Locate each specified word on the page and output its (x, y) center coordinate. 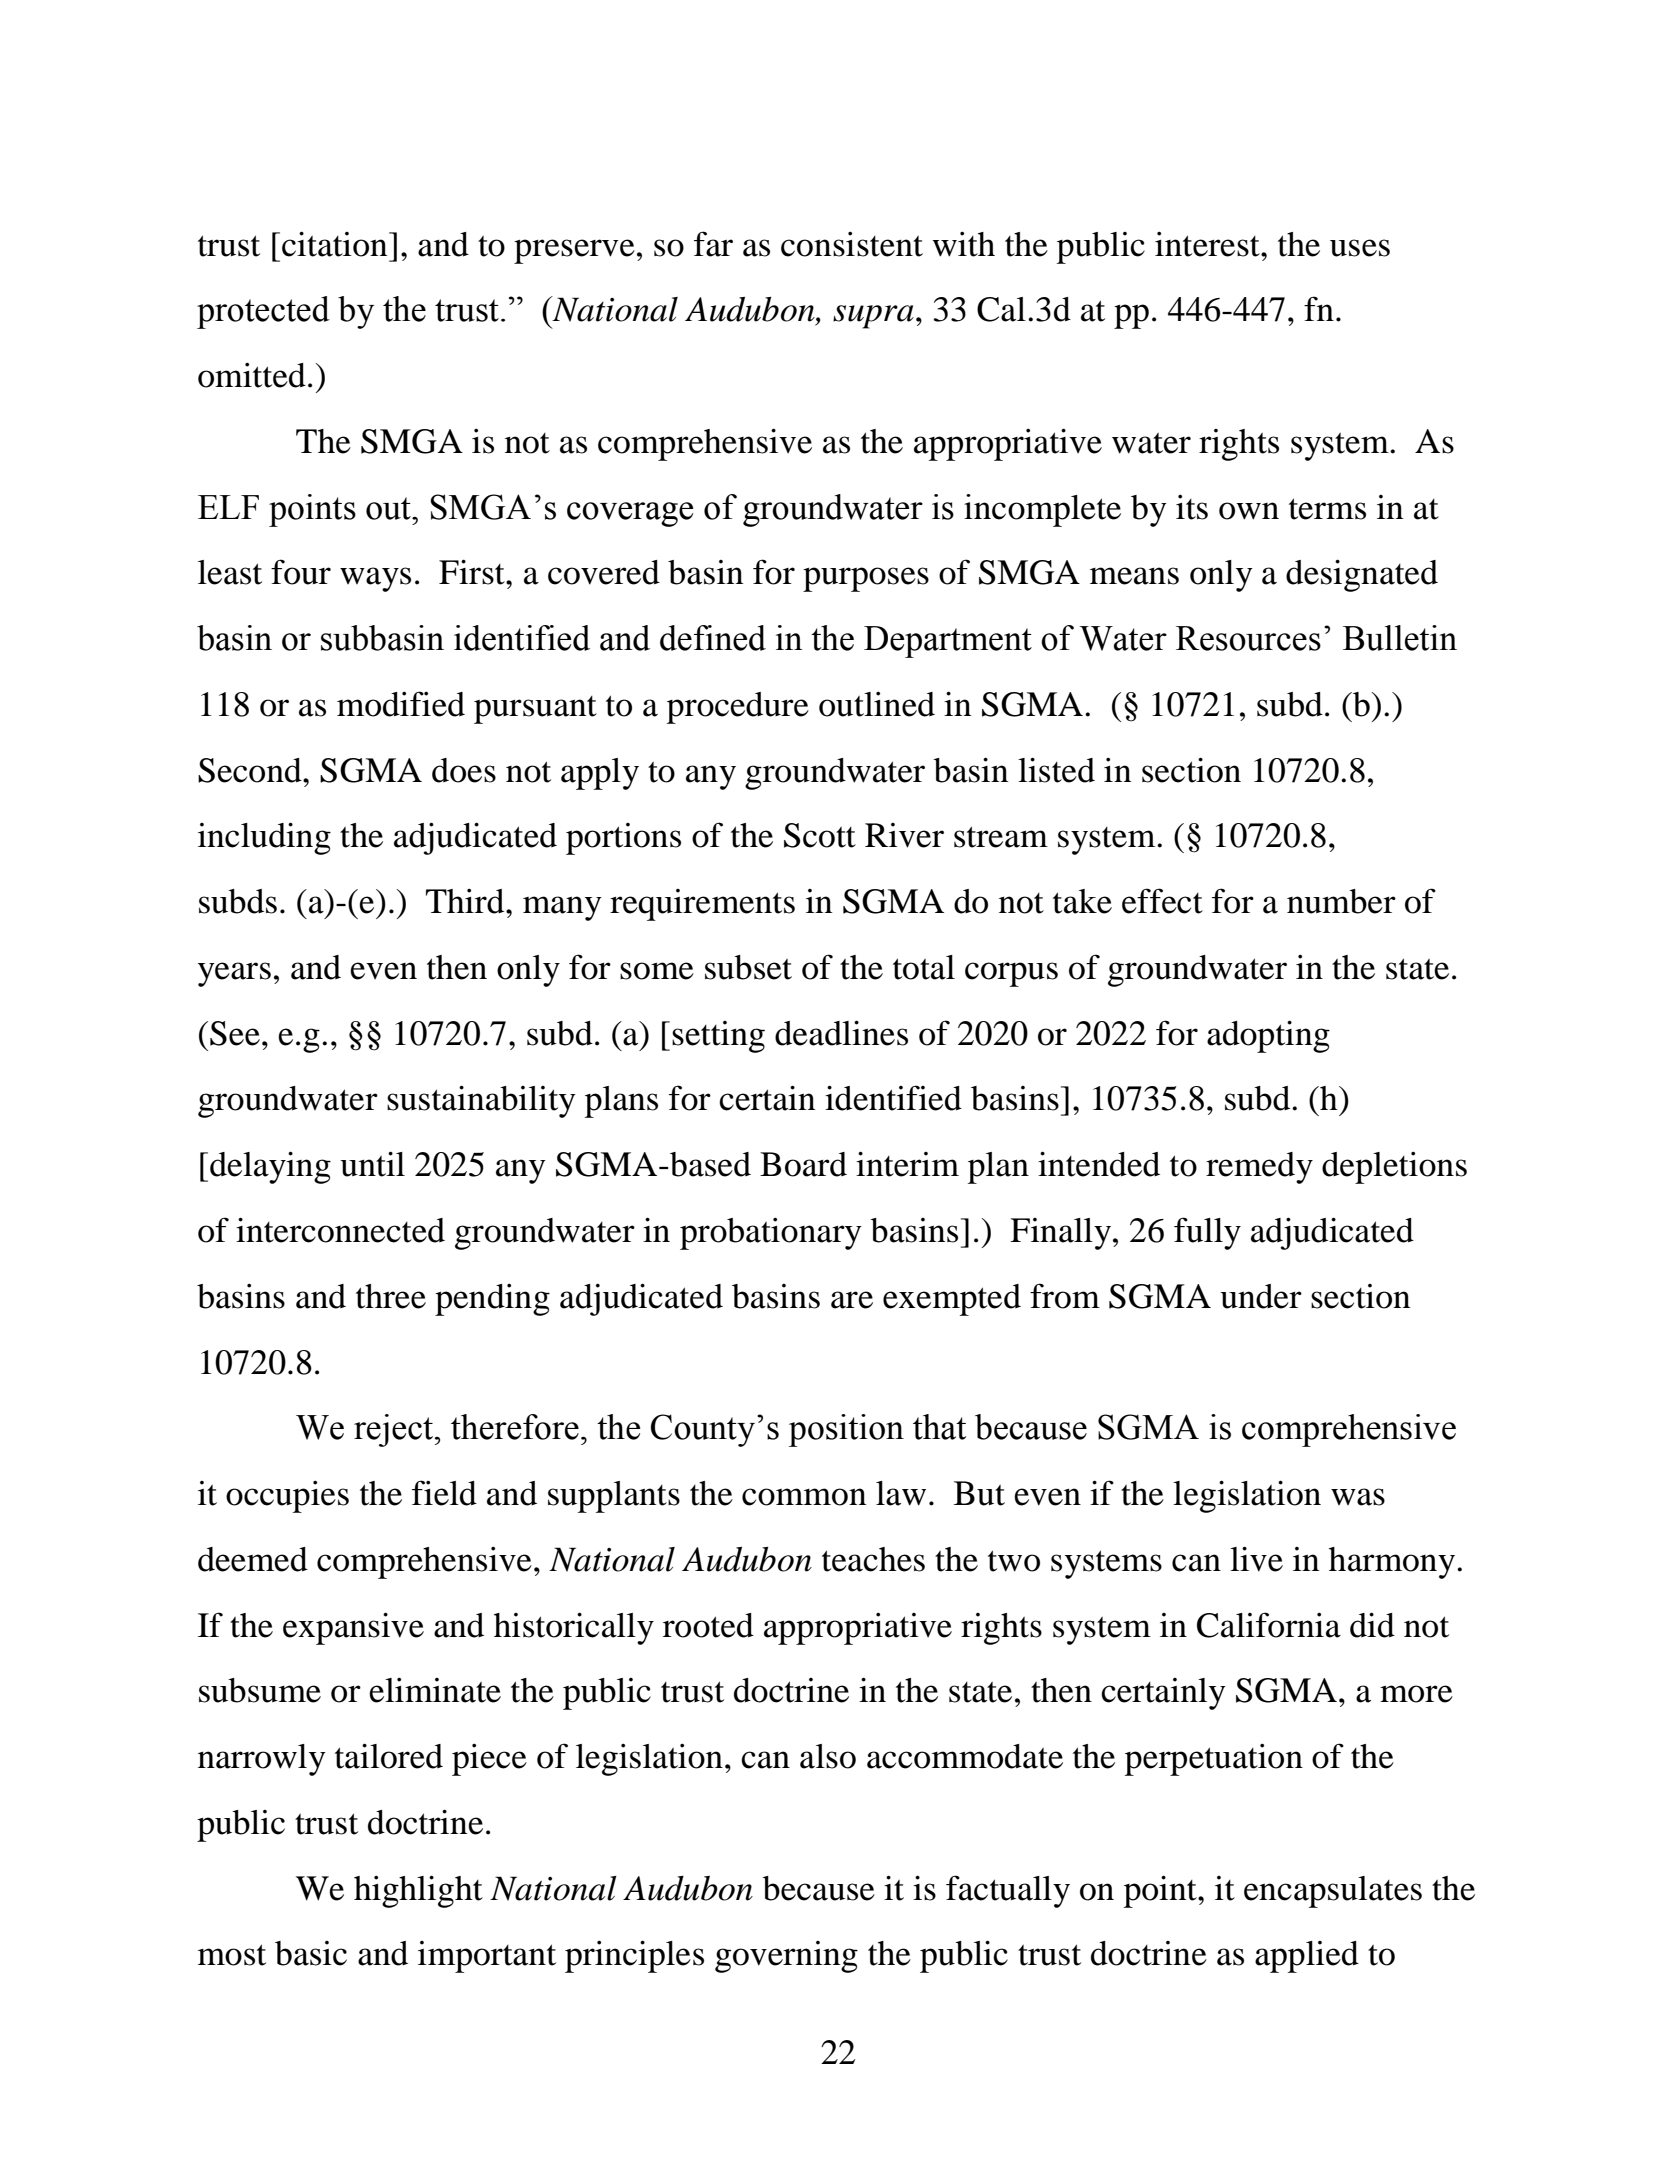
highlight (418, 1891)
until (372, 1164)
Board (803, 1164)
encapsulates (1333, 1892)
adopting (1268, 1036)
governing (786, 1957)
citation (336, 244)
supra (873, 317)
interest (1208, 244)
